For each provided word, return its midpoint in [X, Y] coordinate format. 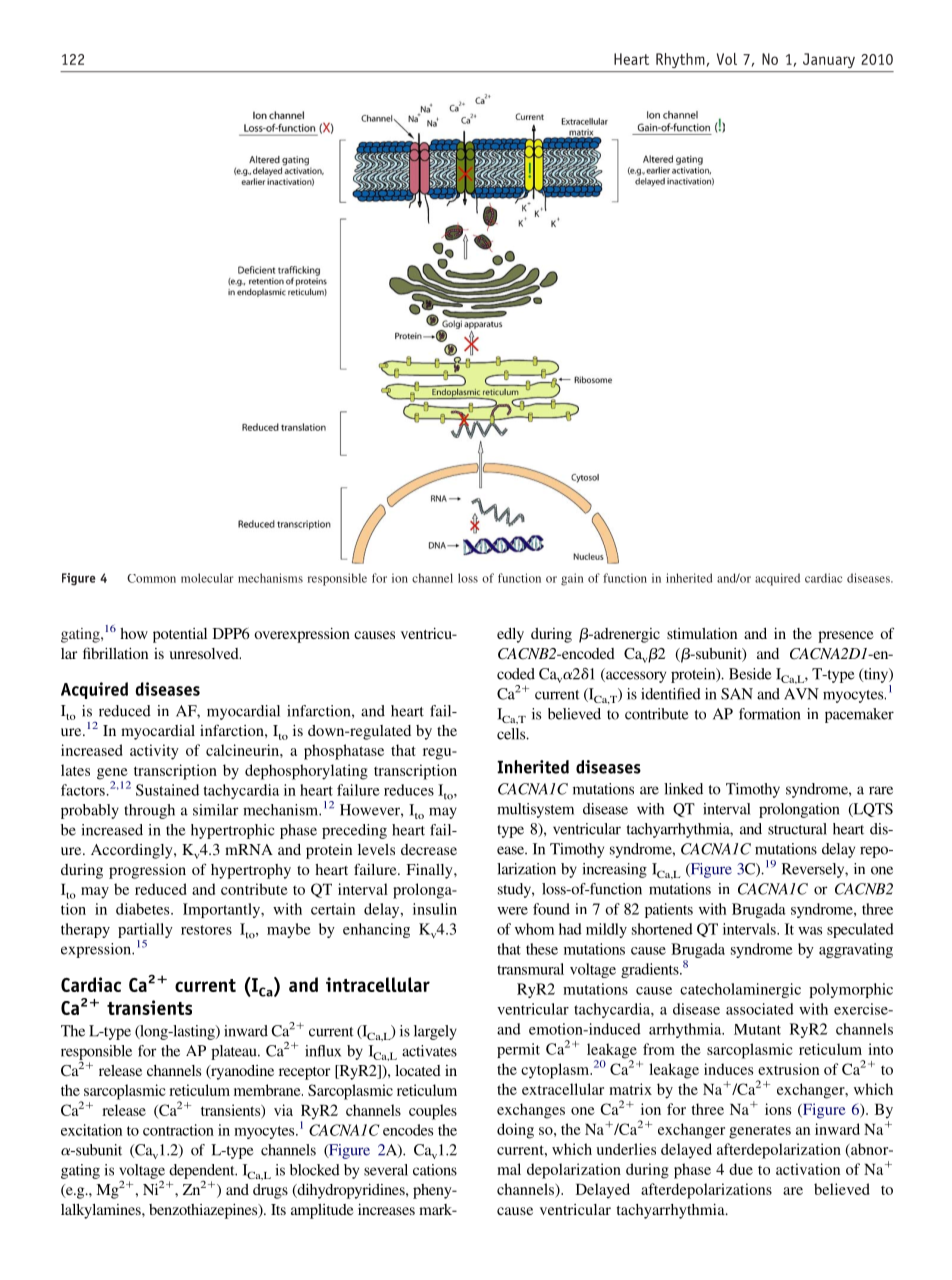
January [829, 60]
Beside [750, 674]
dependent [203, 1172]
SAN [737, 694]
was [810, 931]
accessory [635, 677]
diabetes [144, 909]
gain [572, 579]
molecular [207, 578]
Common [151, 578]
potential [180, 635]
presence [846, 637]
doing [515, 1131]
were [512, 911]
